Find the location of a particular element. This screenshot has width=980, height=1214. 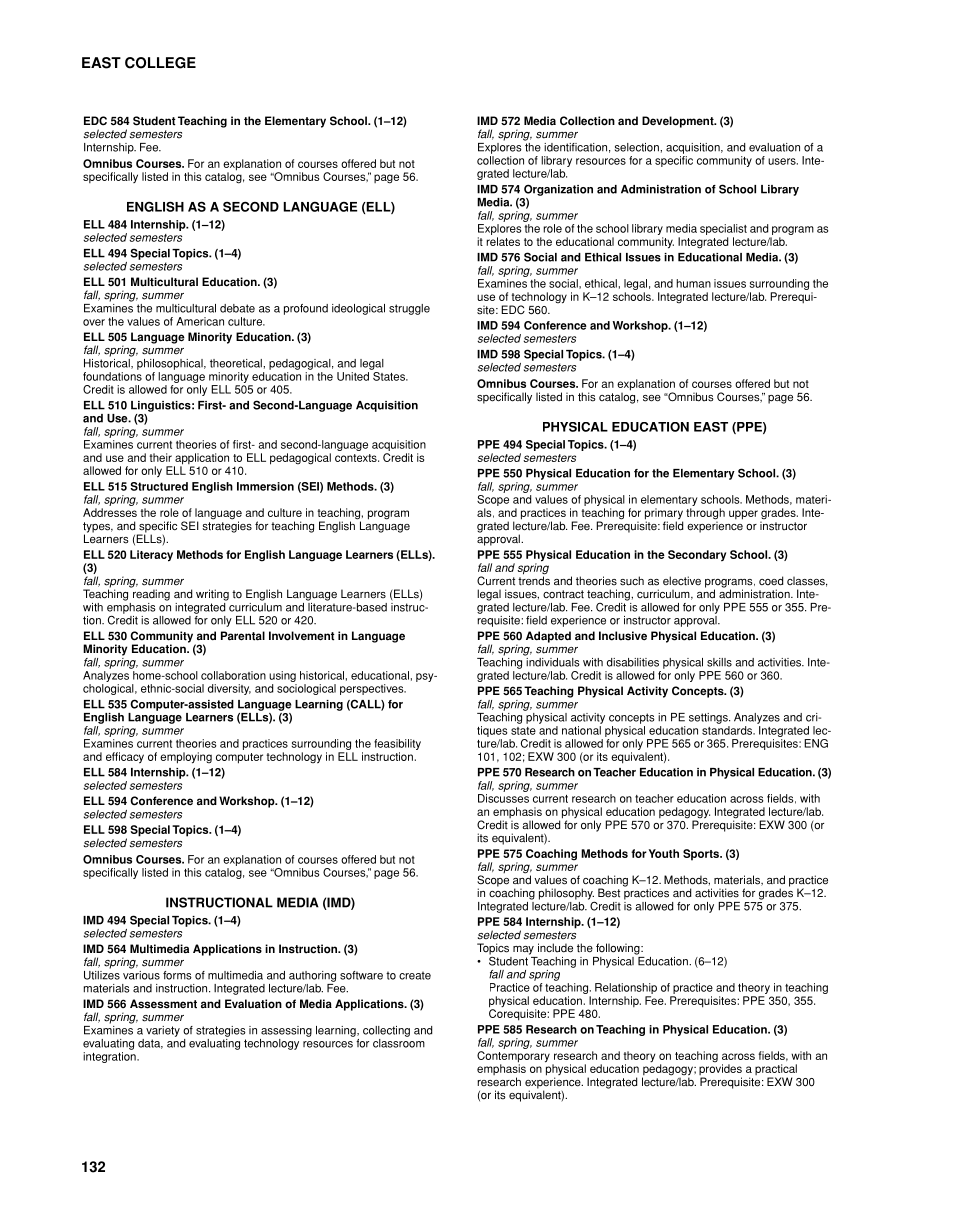

employing is located at coordinates (186, 758).
